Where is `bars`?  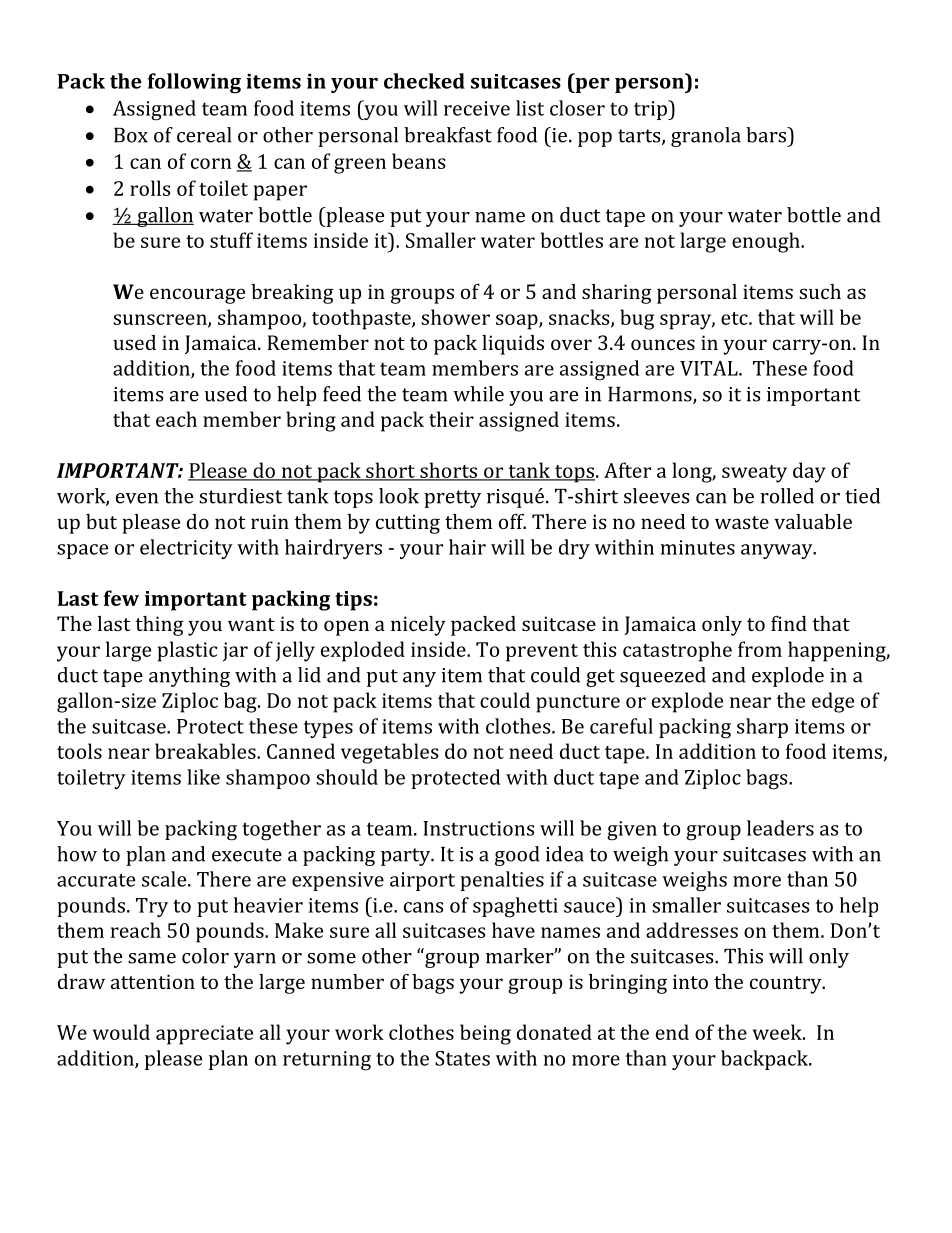
bars is located at coordinates (767, 135).
